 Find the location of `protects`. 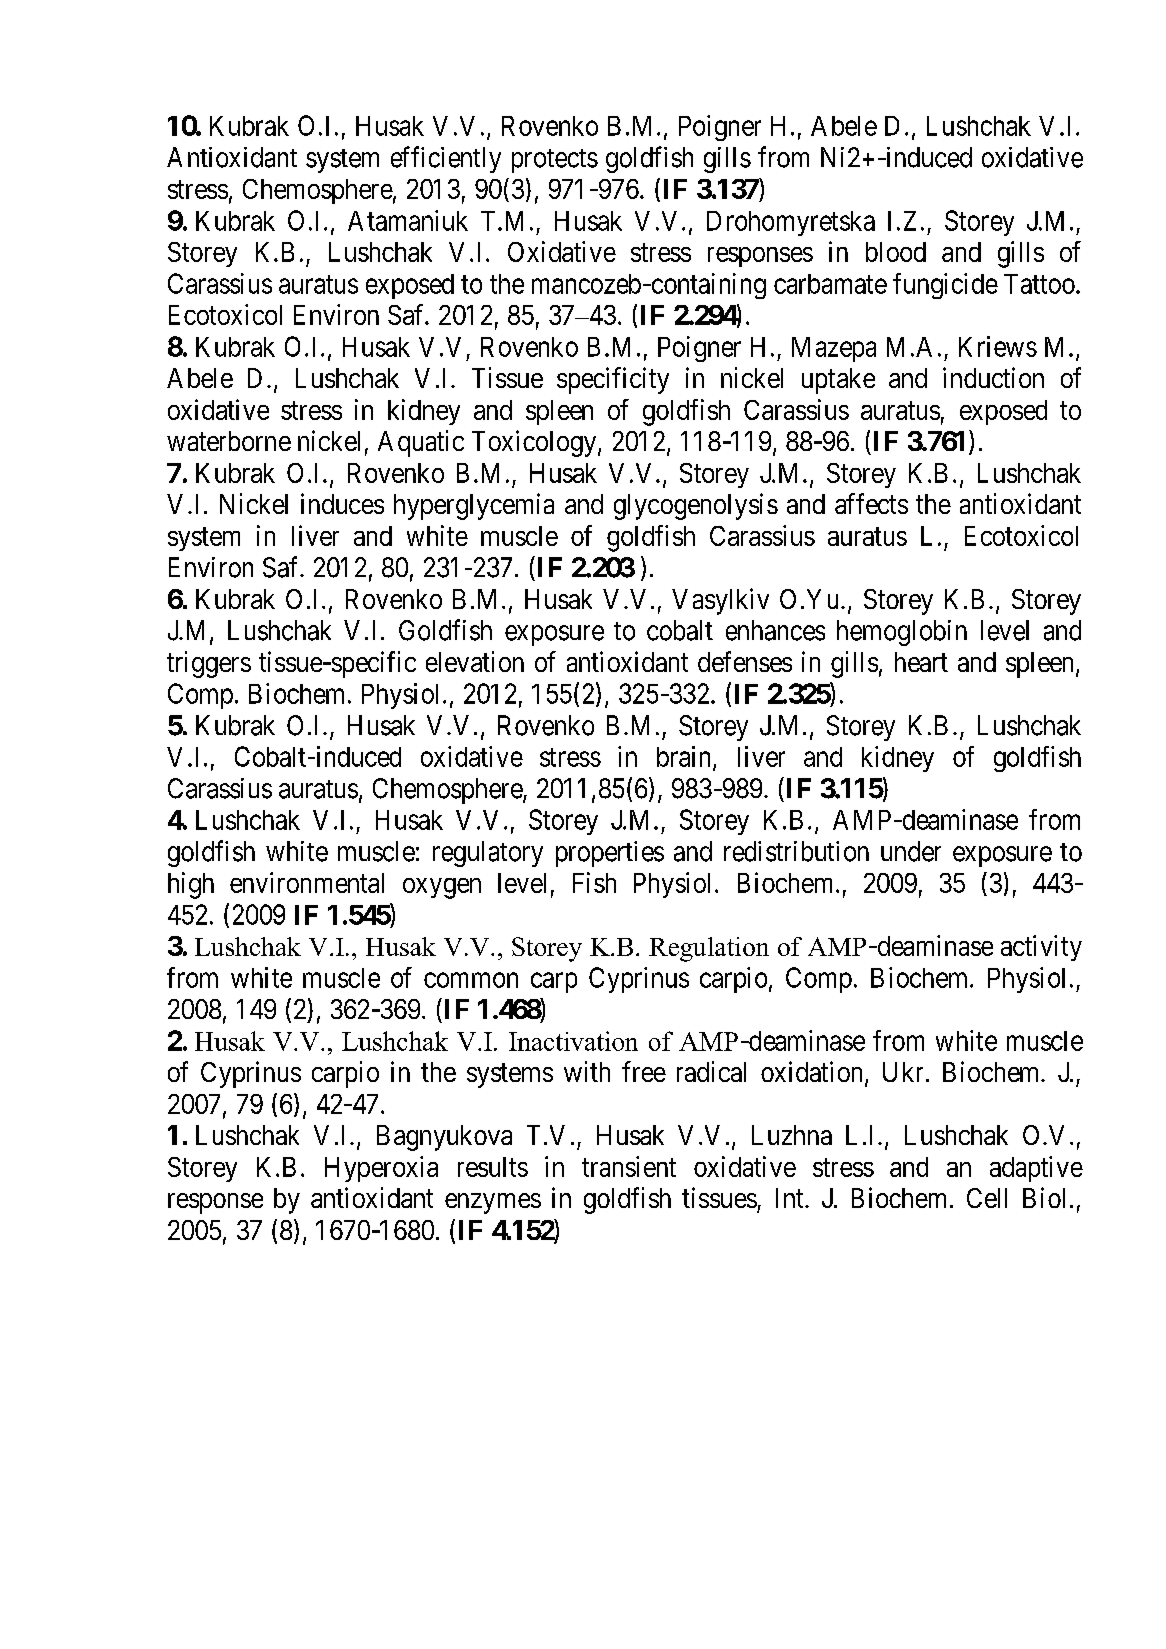

protects is located at coordinates (555, 161).
